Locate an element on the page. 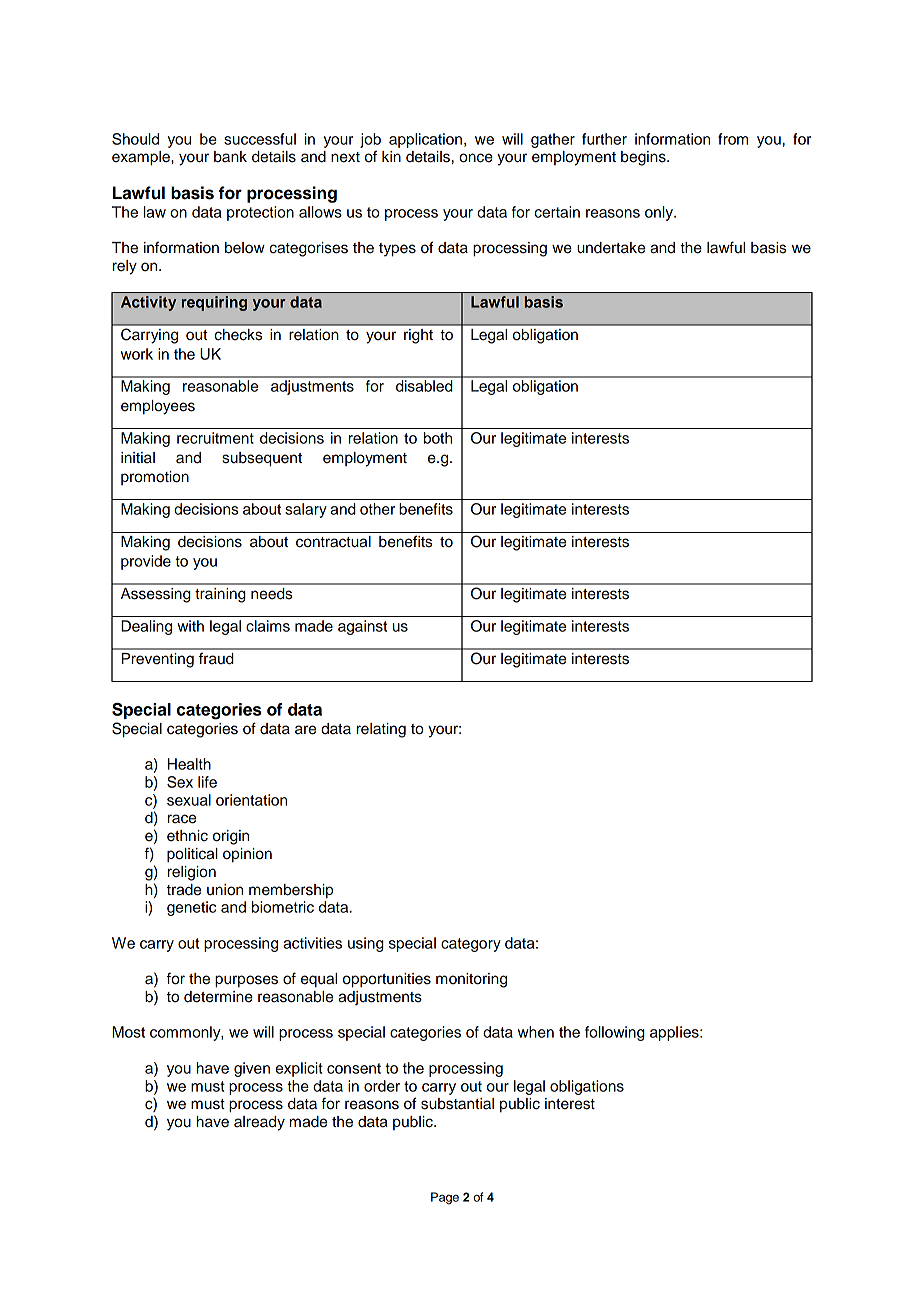 The height and width of the document is (1308, 924). determine is located at coordinates (218, 997).
